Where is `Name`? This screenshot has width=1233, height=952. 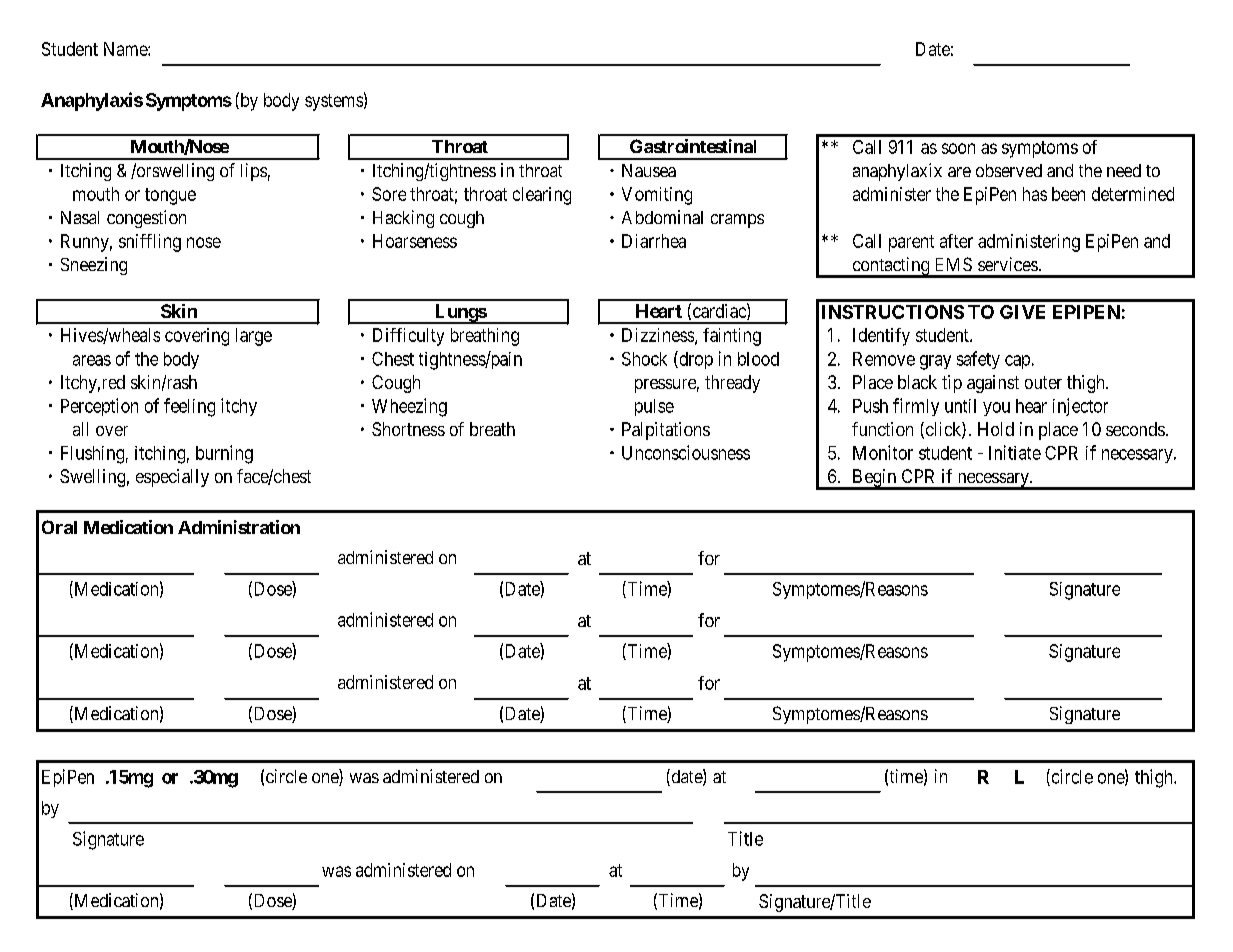 Name is located at coordinates (126, 49).
